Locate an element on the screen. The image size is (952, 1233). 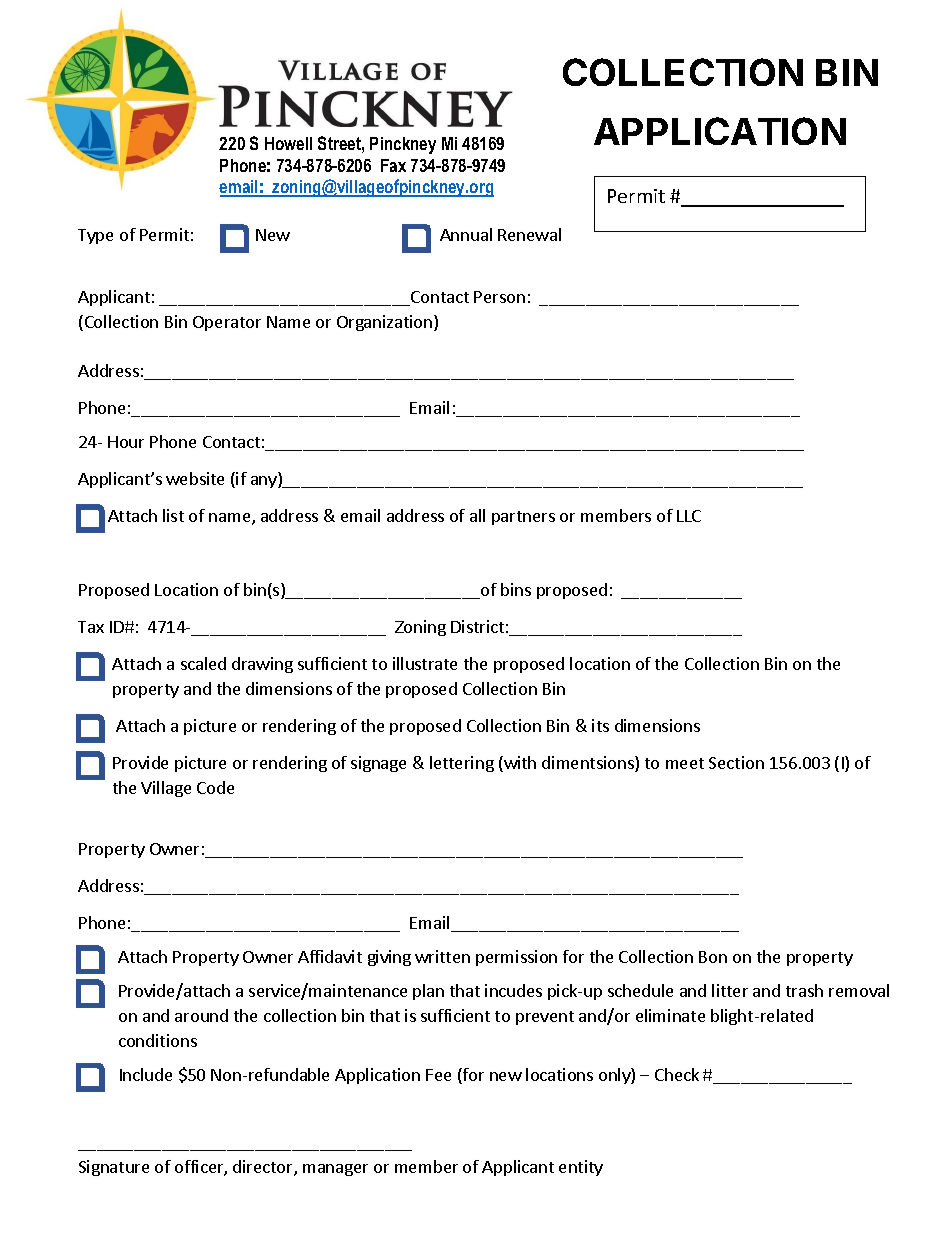
Section is located at coordinates (736, 762).
